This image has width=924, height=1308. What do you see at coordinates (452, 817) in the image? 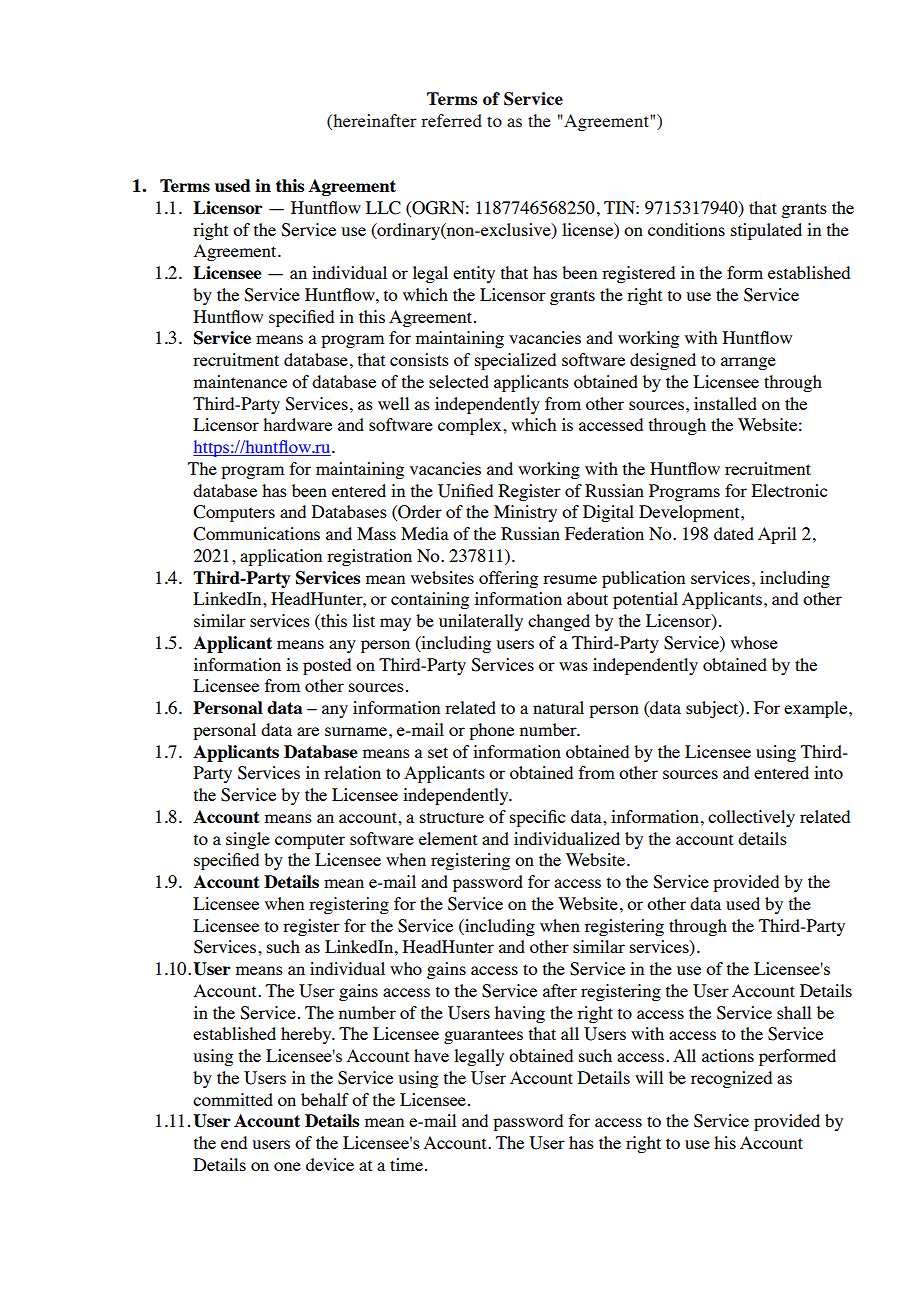
I see `structure` at bounding box center [452, 817].
